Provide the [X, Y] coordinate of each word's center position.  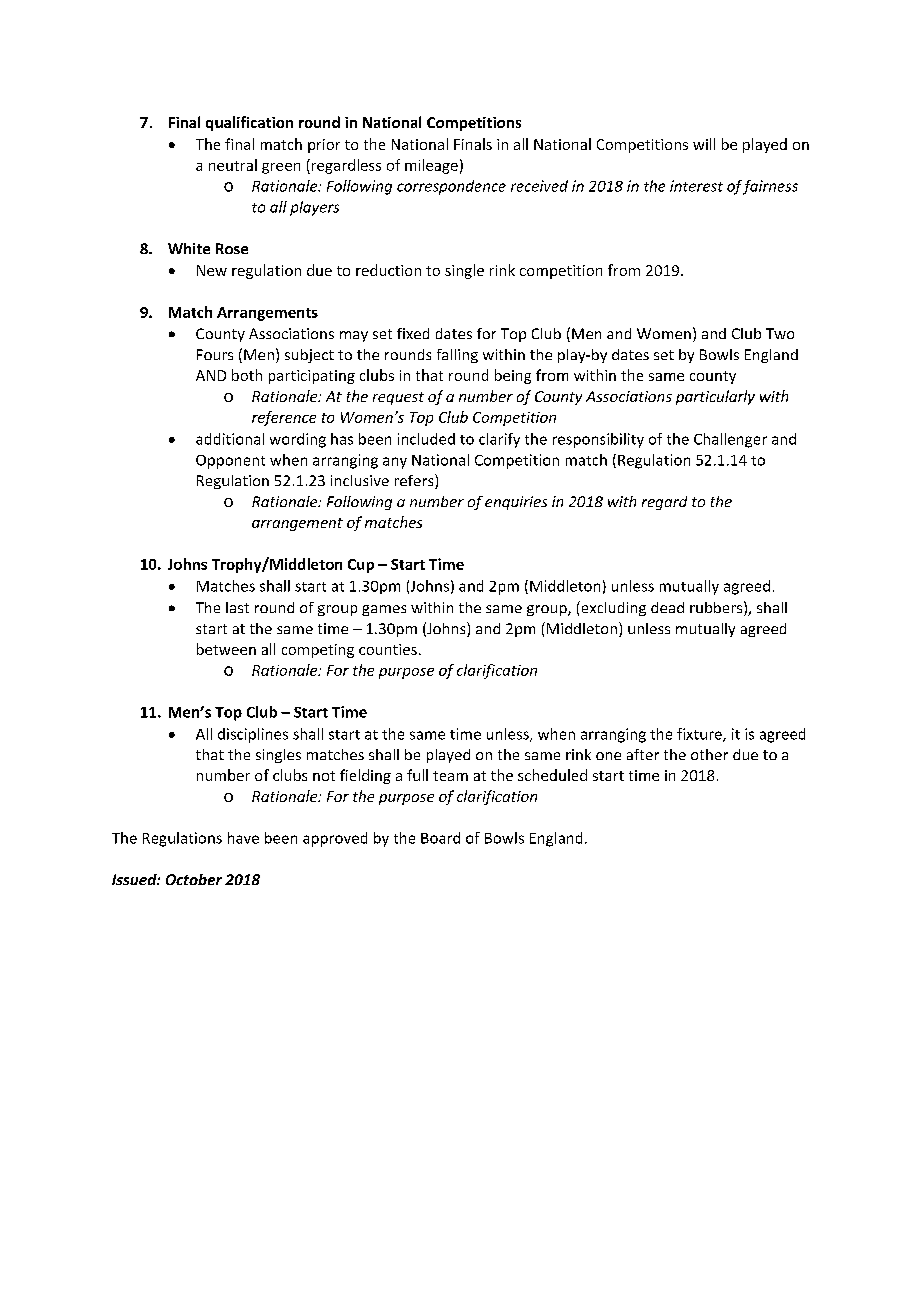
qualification [249, 123]
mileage [431, 166]
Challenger [730, 440]
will [704, 144]
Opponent [230, 462]
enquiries [516, 503]
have [243, 838]
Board [440, 838]
